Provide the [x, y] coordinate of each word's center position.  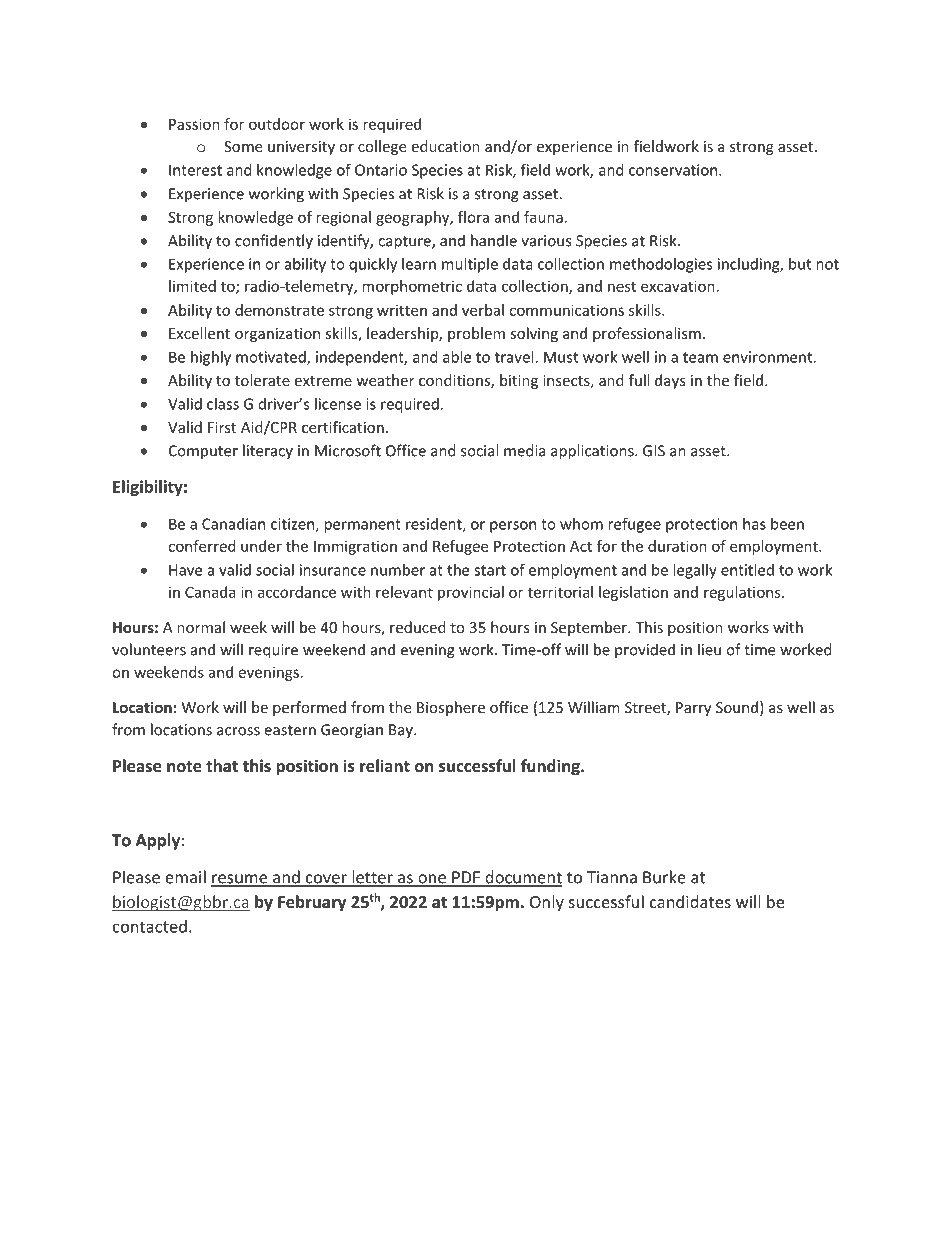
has [754, 524]
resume [240, 880]
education [445, 146]
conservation [674, 170]
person [513, 527]
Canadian [233, 524]
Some [243, 146]
